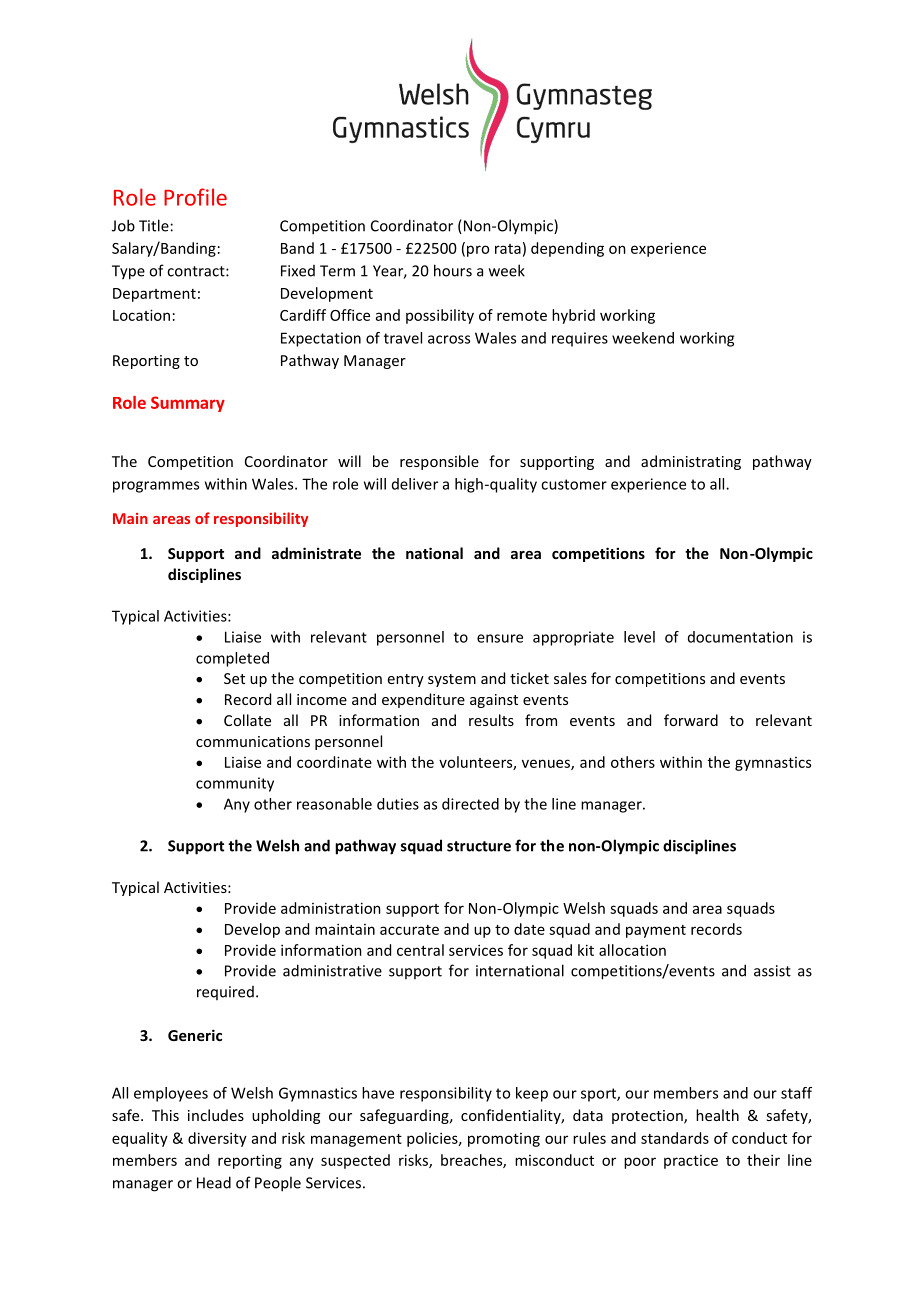 The height and width of the screenshot is (1308, 924). Describe the element at coordinates (691, 1162) in the screenshot. I see `practice` at that location.
